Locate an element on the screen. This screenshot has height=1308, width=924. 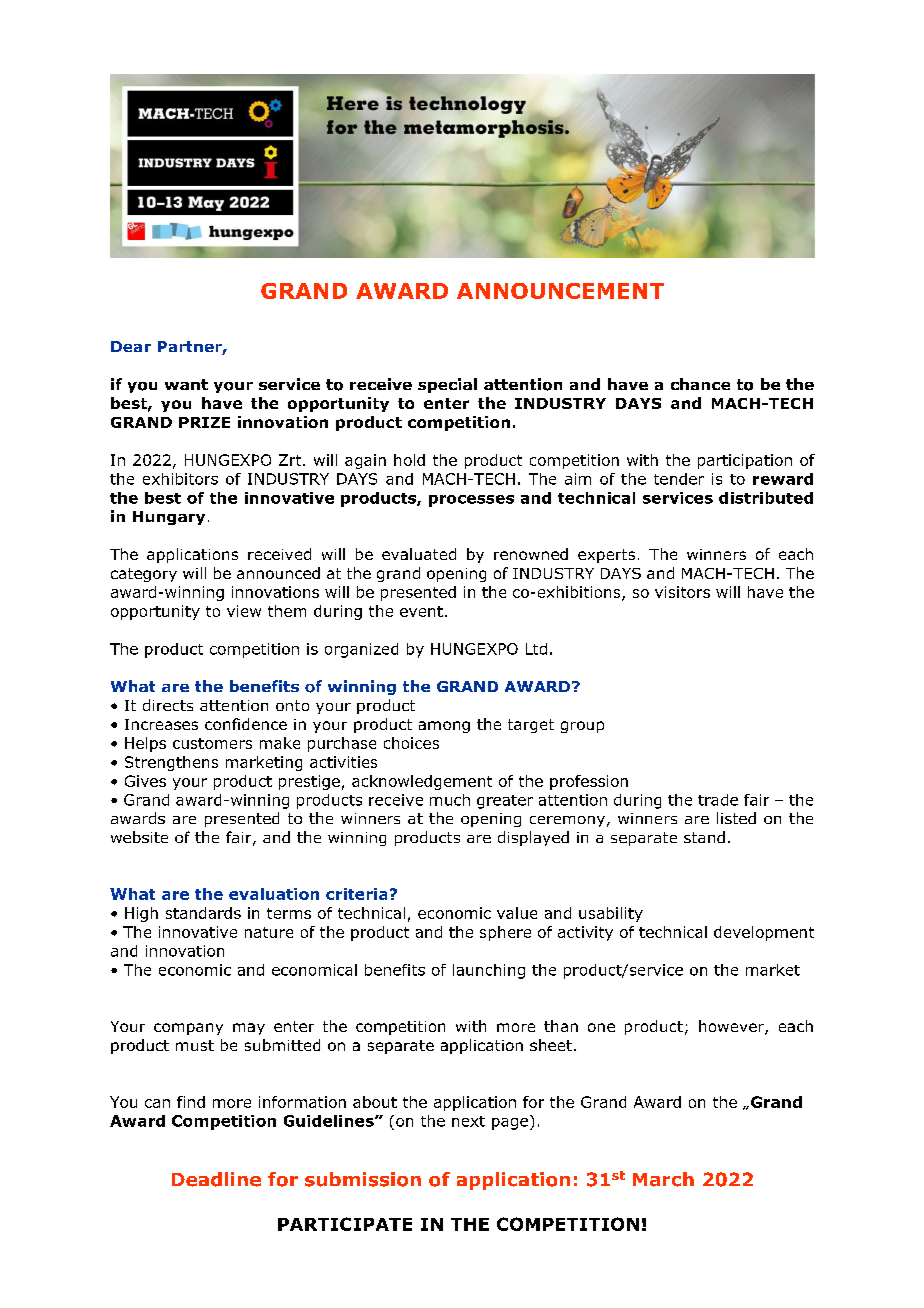
visitors is located at coordinates (682, 592).
